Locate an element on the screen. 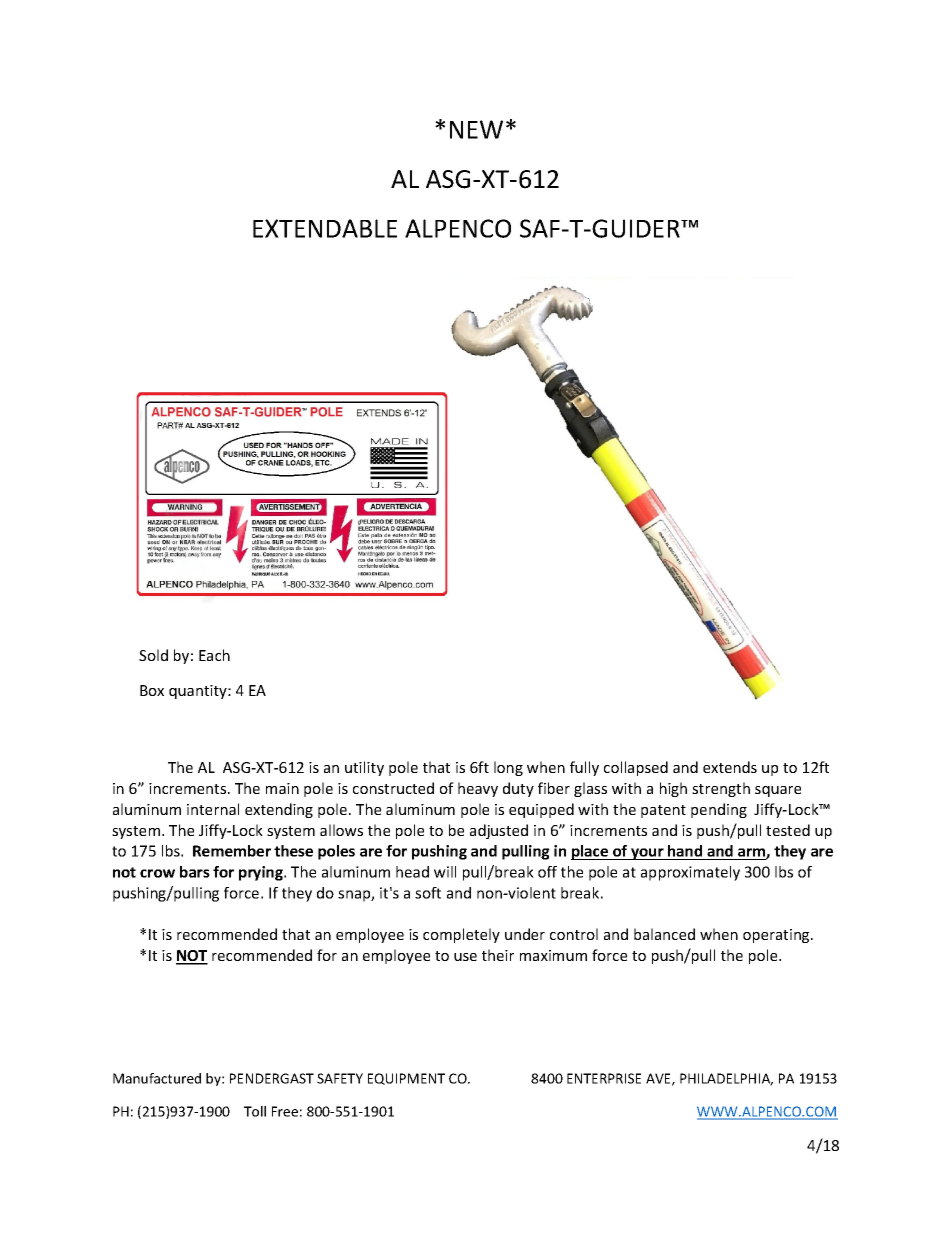 This screenshot has height=1233, width=952. NEW is located at coordinates (476, 129).
